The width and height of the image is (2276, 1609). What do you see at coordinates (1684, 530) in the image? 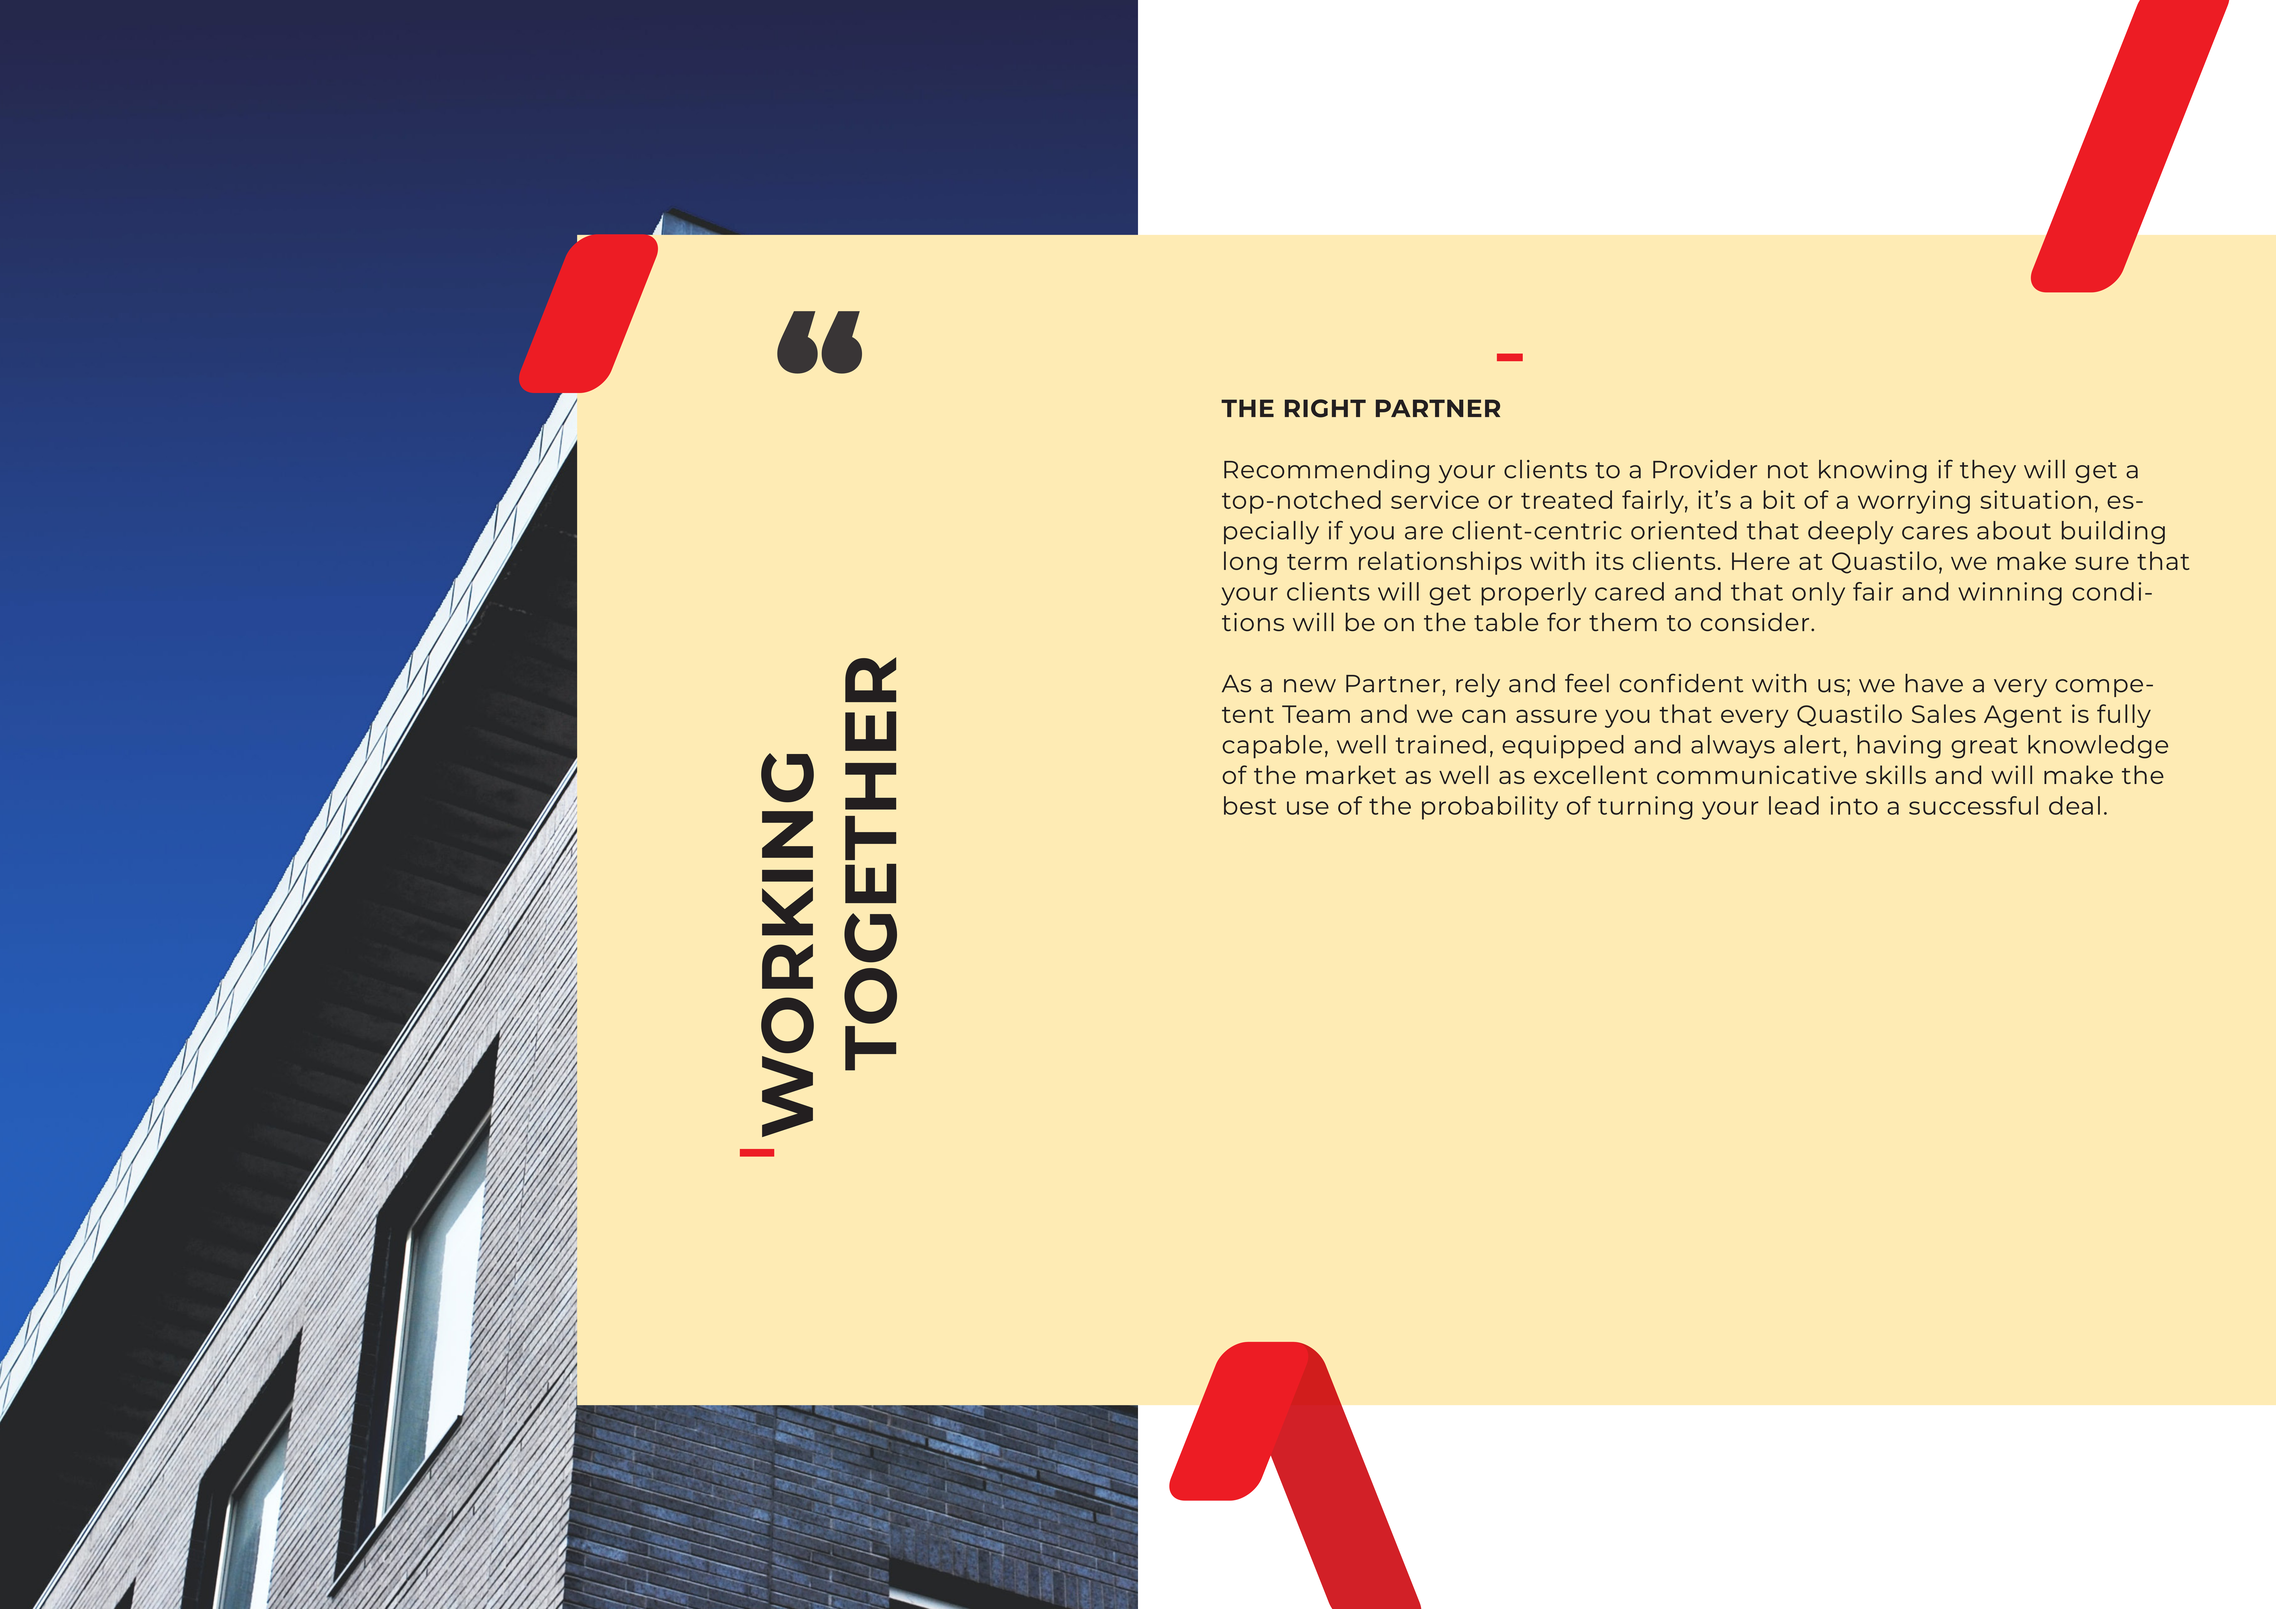
I see `oriented` at bounding box center [1684, 530].
